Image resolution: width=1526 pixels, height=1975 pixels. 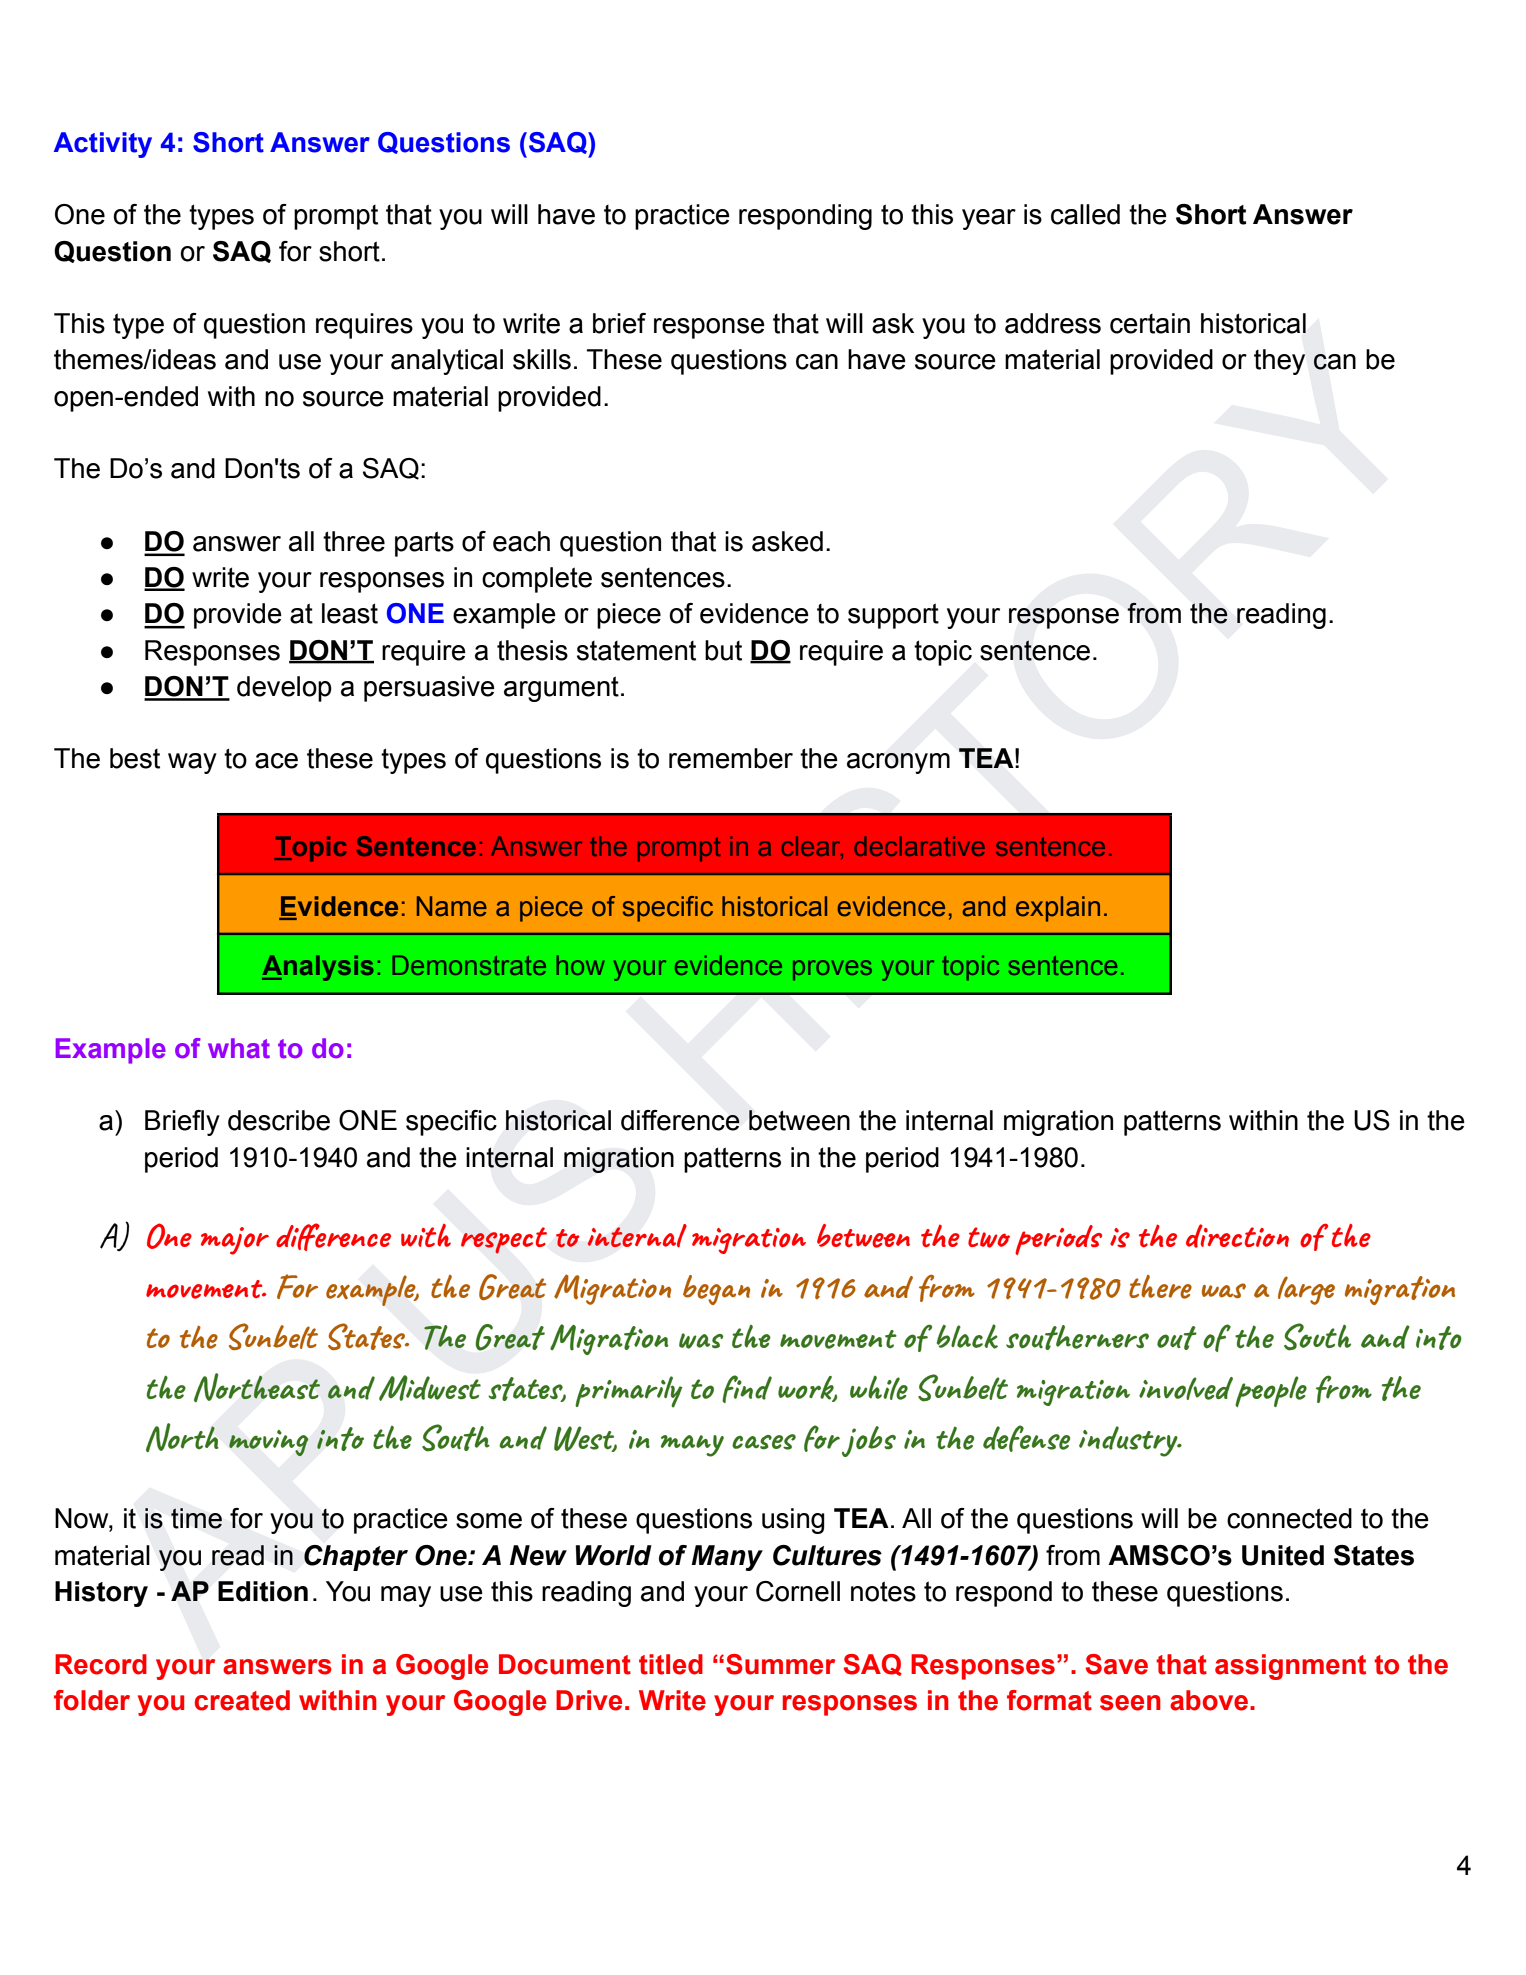 What do you see at coordinates (103, 145) in the screenshot?
I see `Activity` at bounding box center [103, 145].
